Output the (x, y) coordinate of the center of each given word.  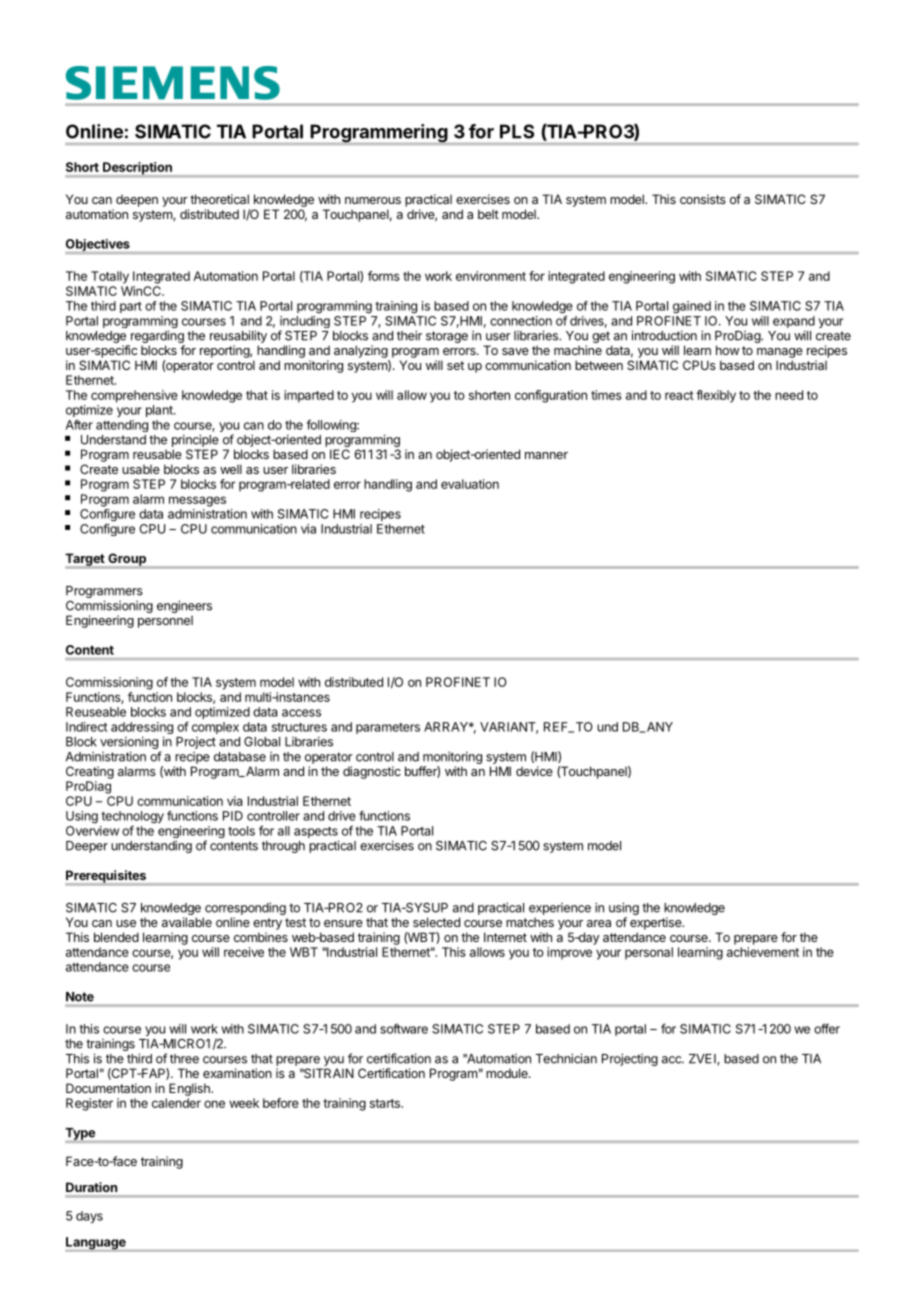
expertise (657, 923)
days (89, 1217)
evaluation (470, 484)
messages (197, 501)
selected (436, 922)
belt (488, 214)
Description (137, 169)
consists (703, 199)
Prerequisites (106, 877)
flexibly (716, 396)
